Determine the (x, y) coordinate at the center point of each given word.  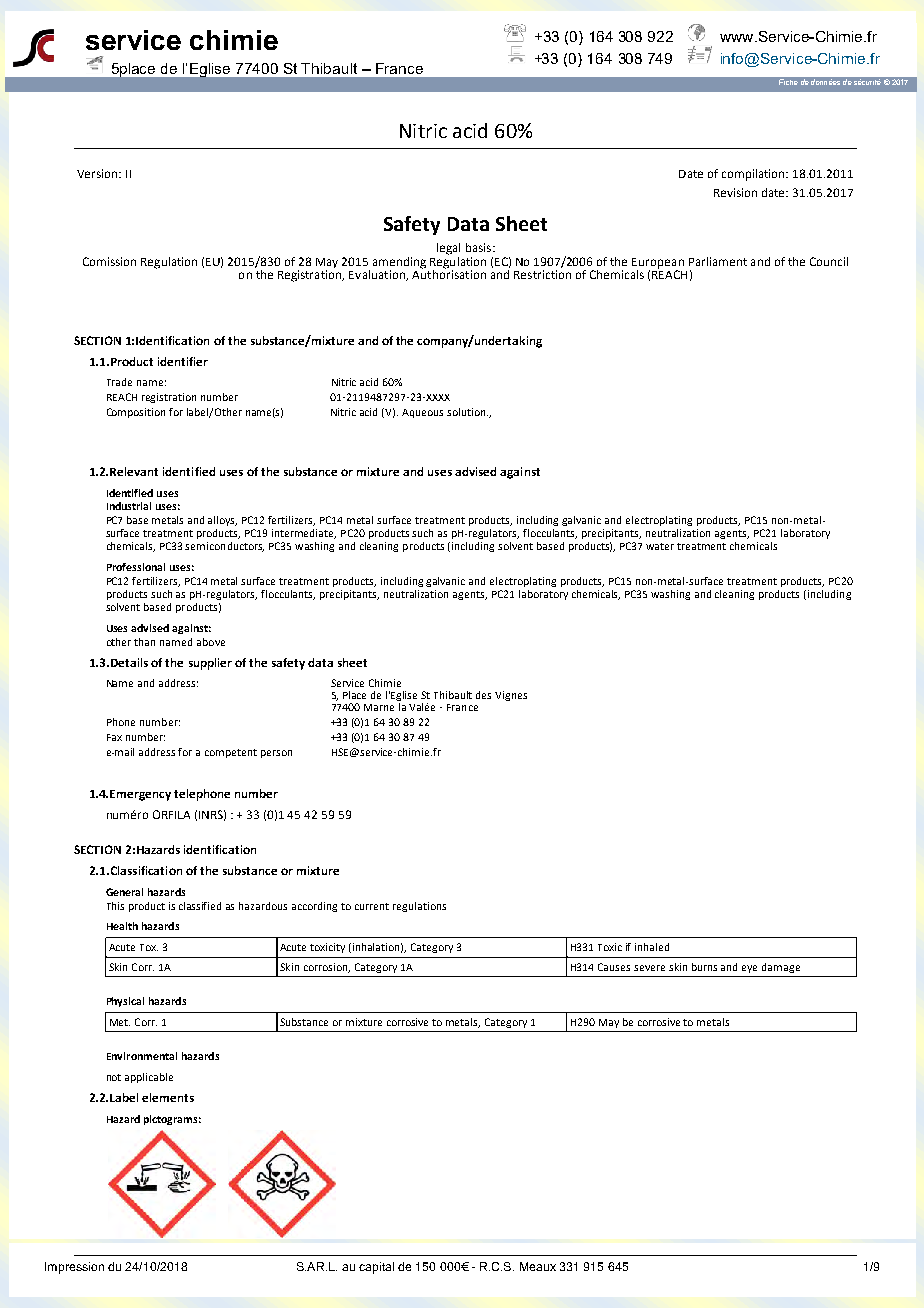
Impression (74, 1268)
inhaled (652, 947)
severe (649, 968)
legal (448, 249)
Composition (136, 413)
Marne (379, 707)
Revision (735, 192)
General (124, 892)
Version (98, 173)
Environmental (142, 1056)
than (144, 642)
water (660, 546)
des (483, 695)
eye (749, 969)
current (372, 906)
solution (467, 412)
